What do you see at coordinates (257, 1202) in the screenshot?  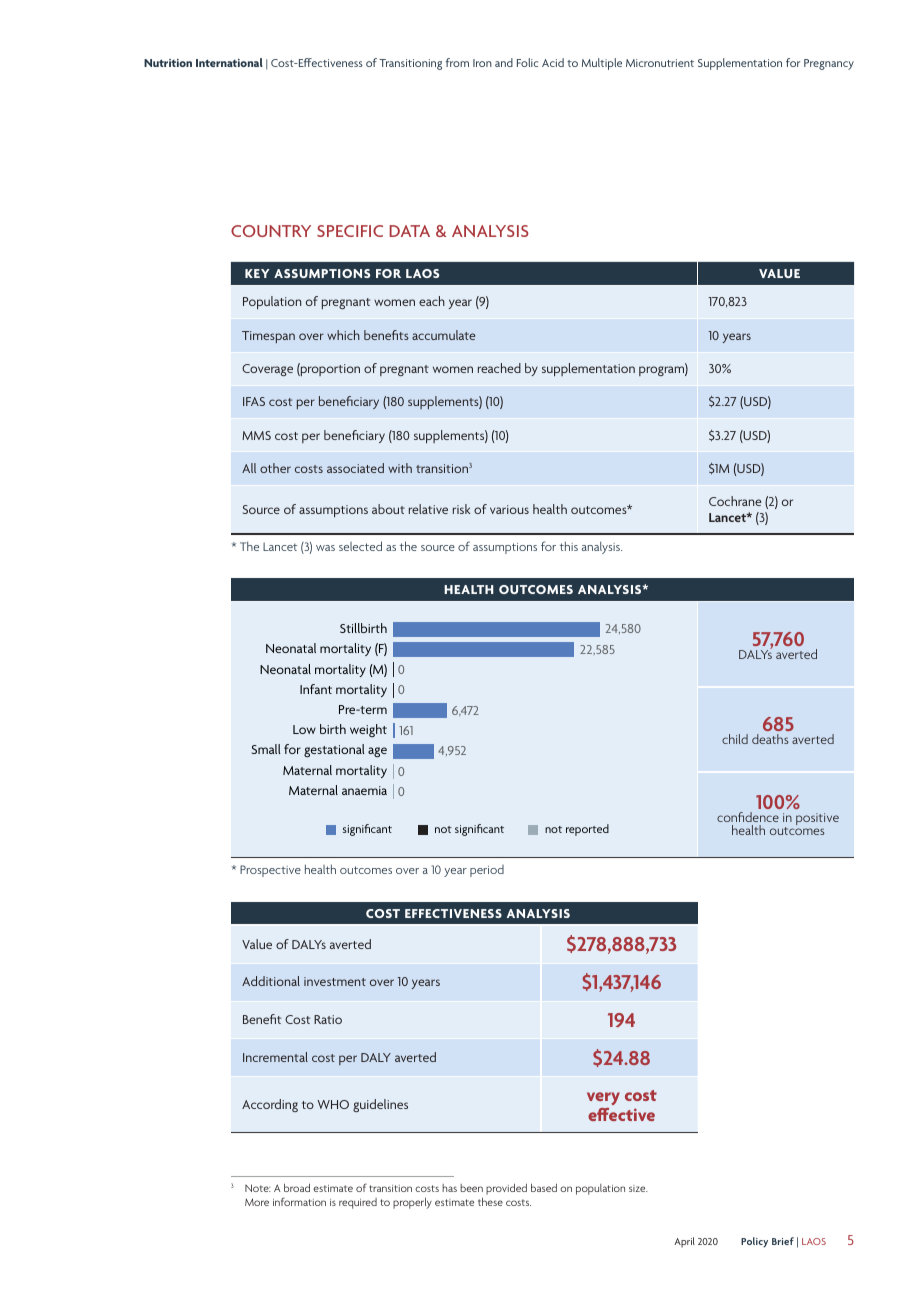 I see `More` at bounding box center [257, 1202].
